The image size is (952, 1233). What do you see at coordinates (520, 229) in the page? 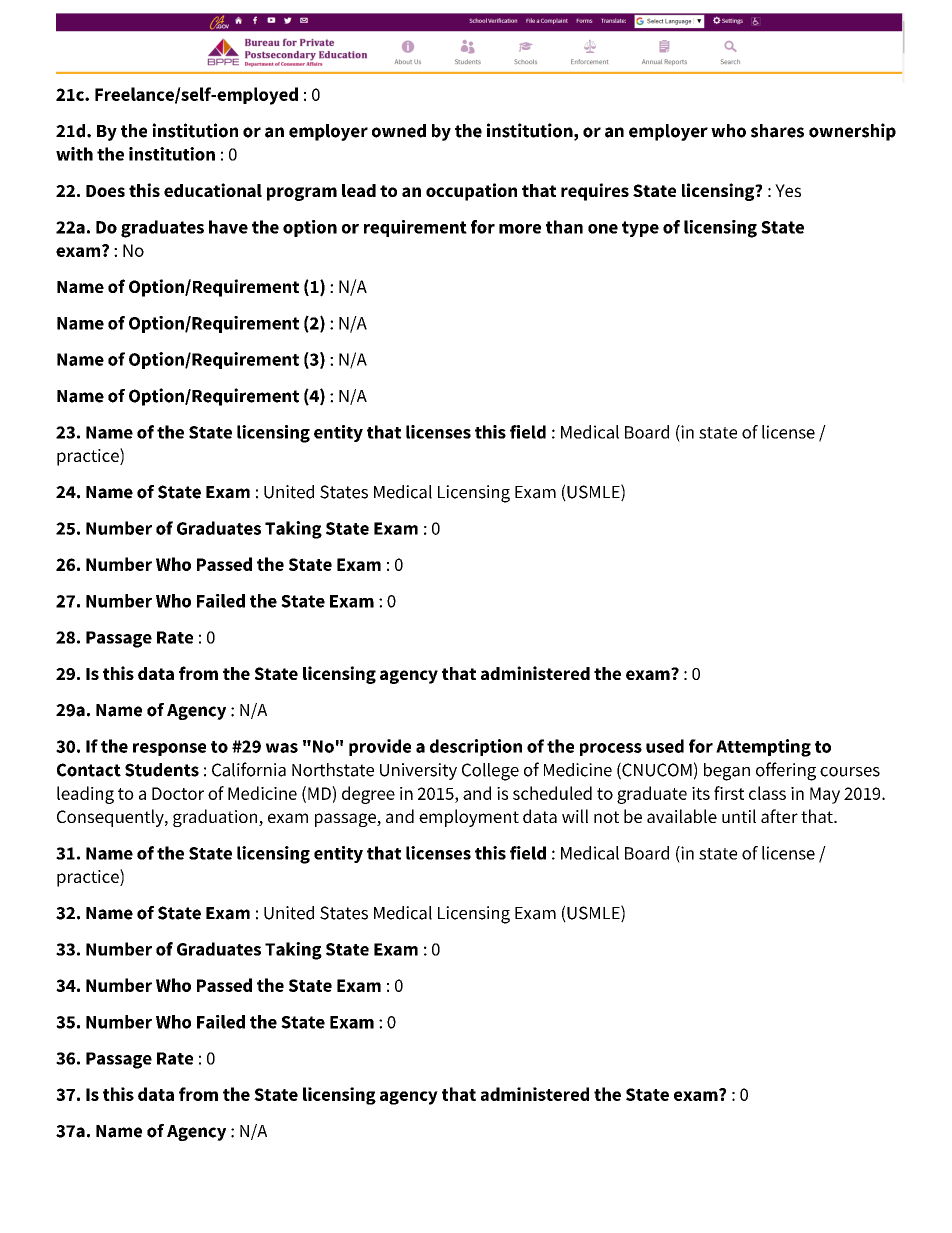
I see `more` at bounding box center [520, 229].
